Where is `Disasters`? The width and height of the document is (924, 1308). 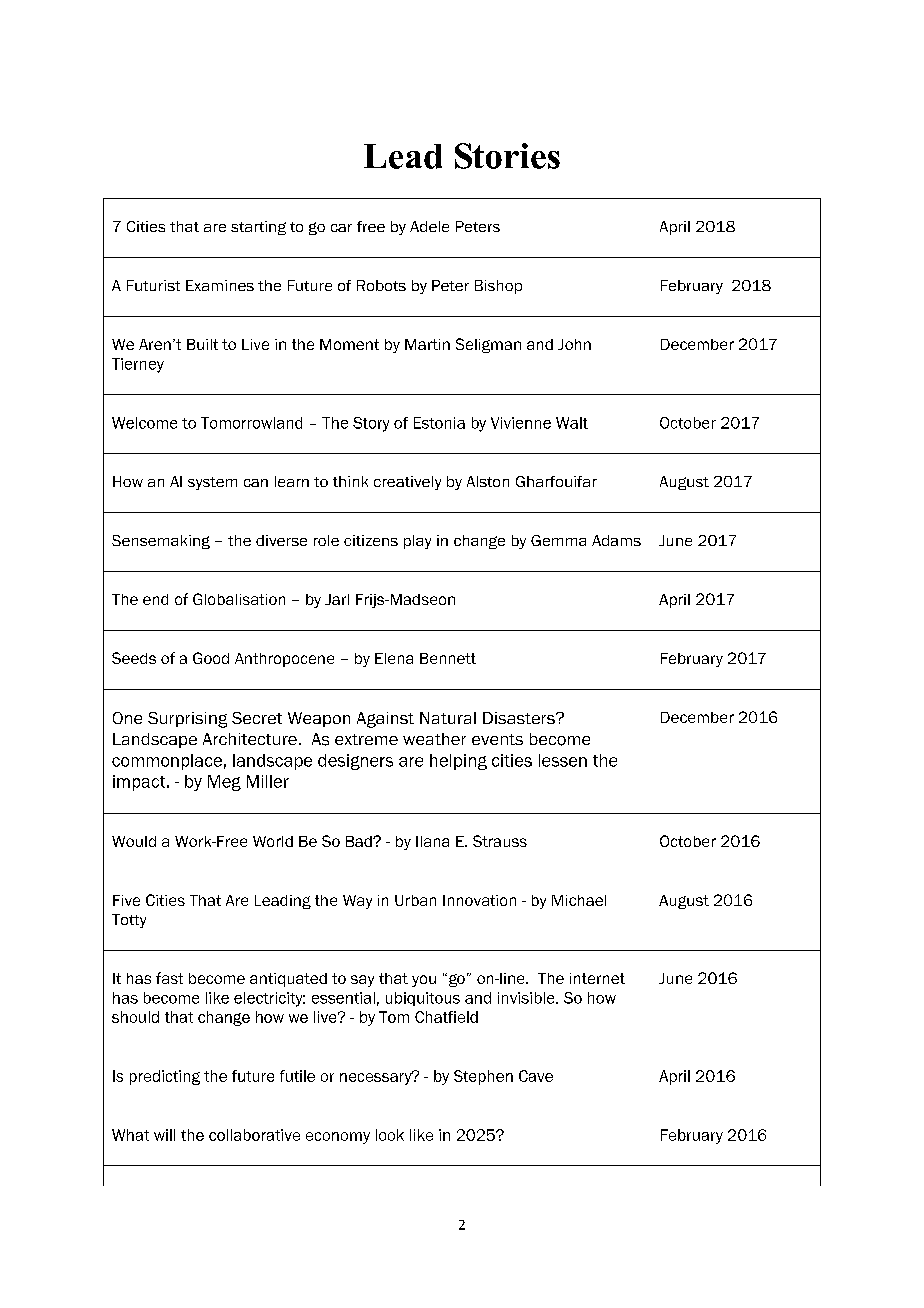
Disasters is located at coordinates (520, 718).
